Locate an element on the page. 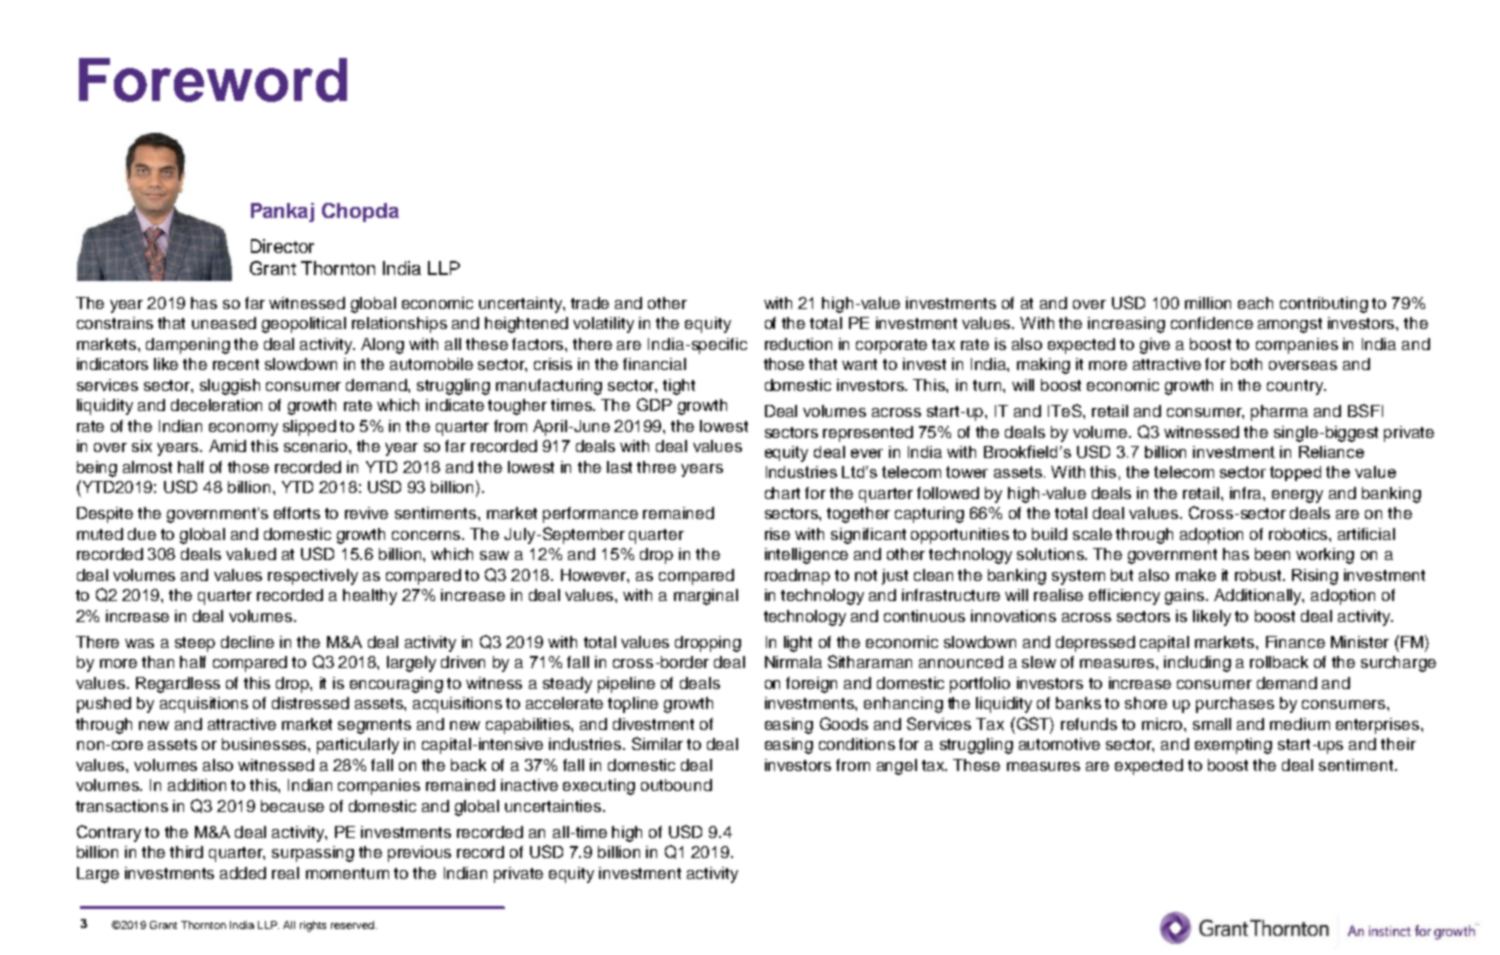 The height and width of the page is (955, 1500). added is located at coordinates (243, 873).
